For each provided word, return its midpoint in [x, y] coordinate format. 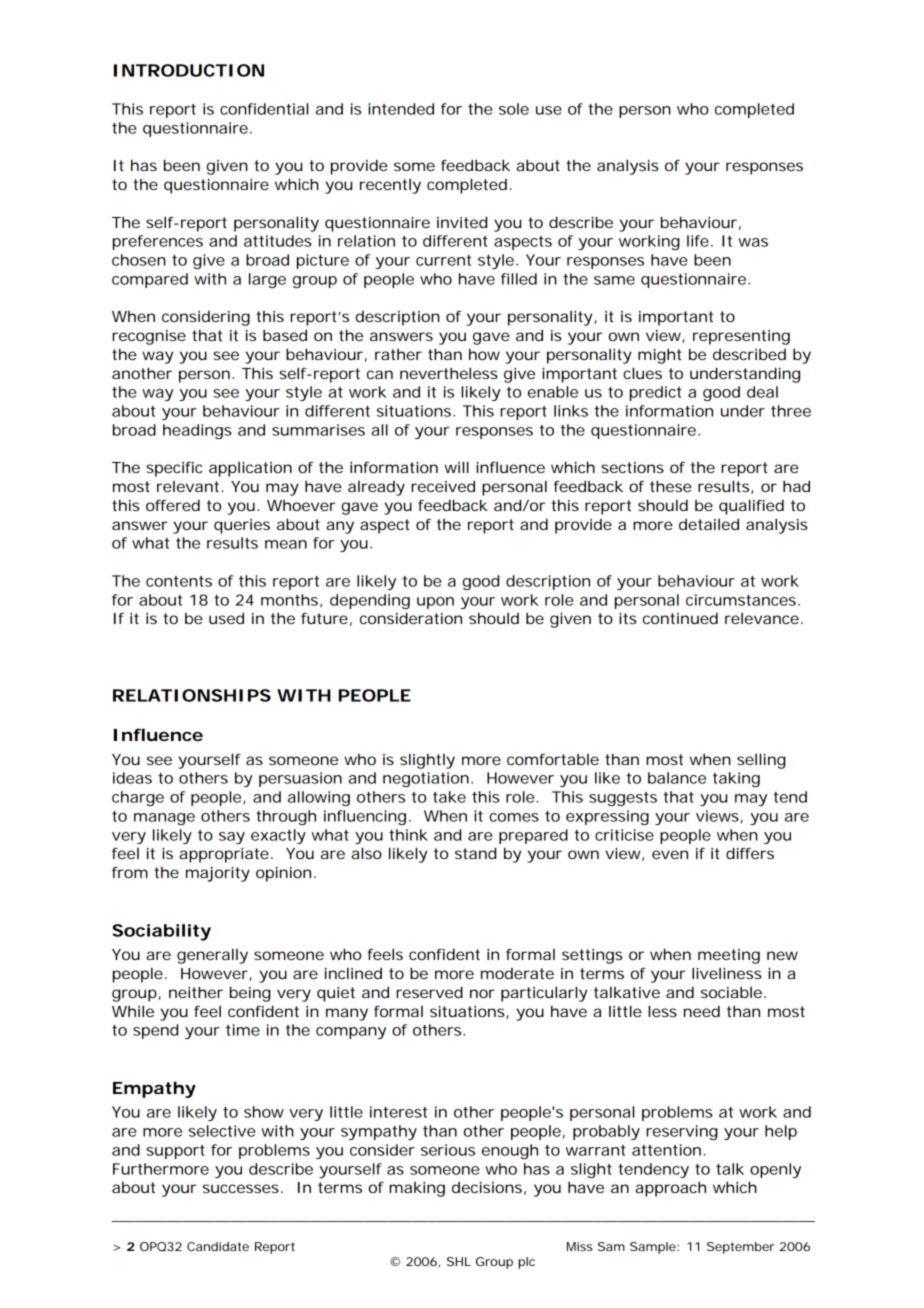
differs [750, 853]
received [443, 486]
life [698, 241]
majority [218, 874]
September [740, 1248]
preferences [158, 242]
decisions [487, 1187]
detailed [709, 524]
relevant [188, 486]
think [408, 835]
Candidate [218, 1246]
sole [514, 109]
